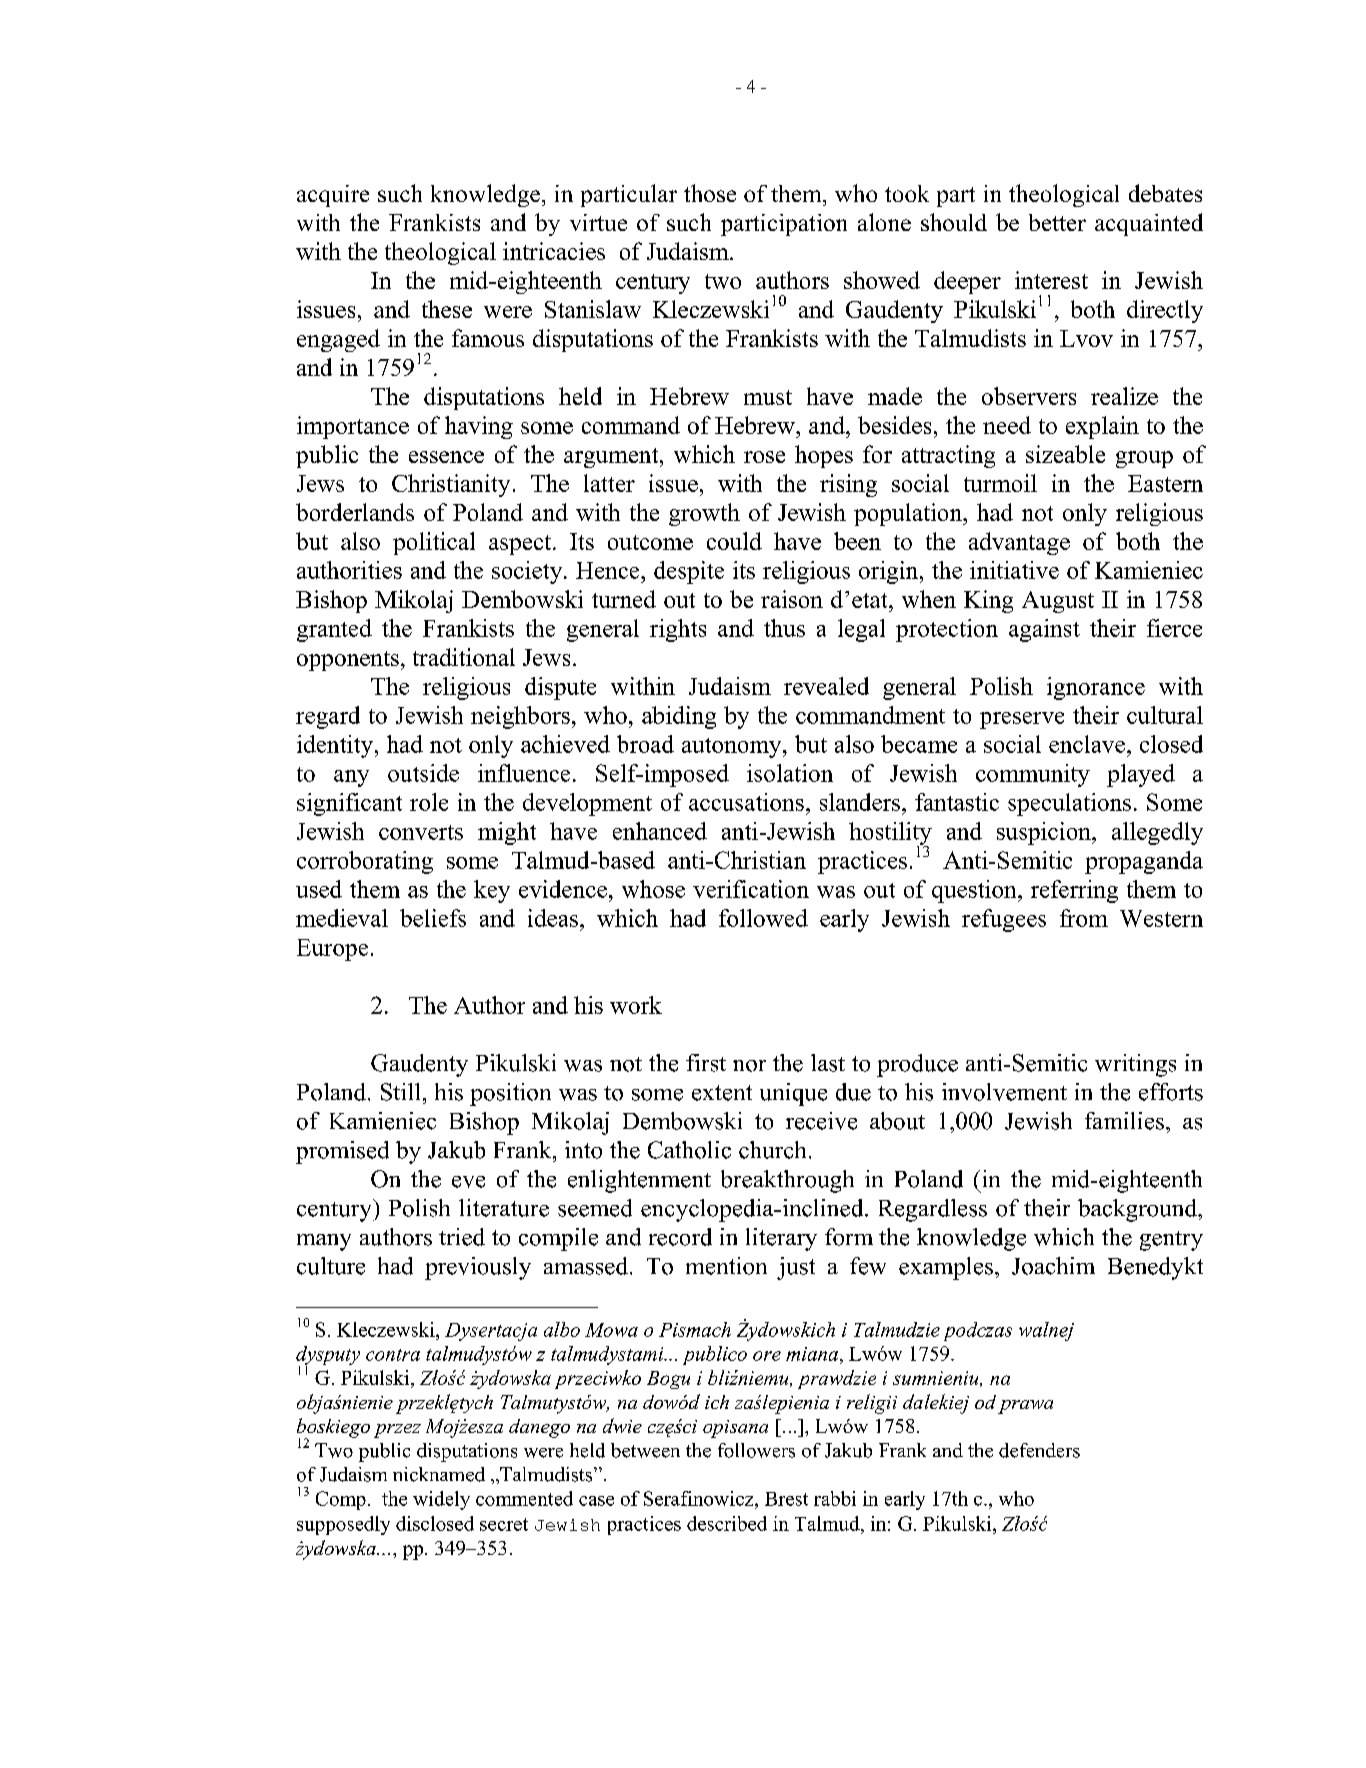 The image size is (1366, 1768). I want to click on better, so click(1057, 222).
